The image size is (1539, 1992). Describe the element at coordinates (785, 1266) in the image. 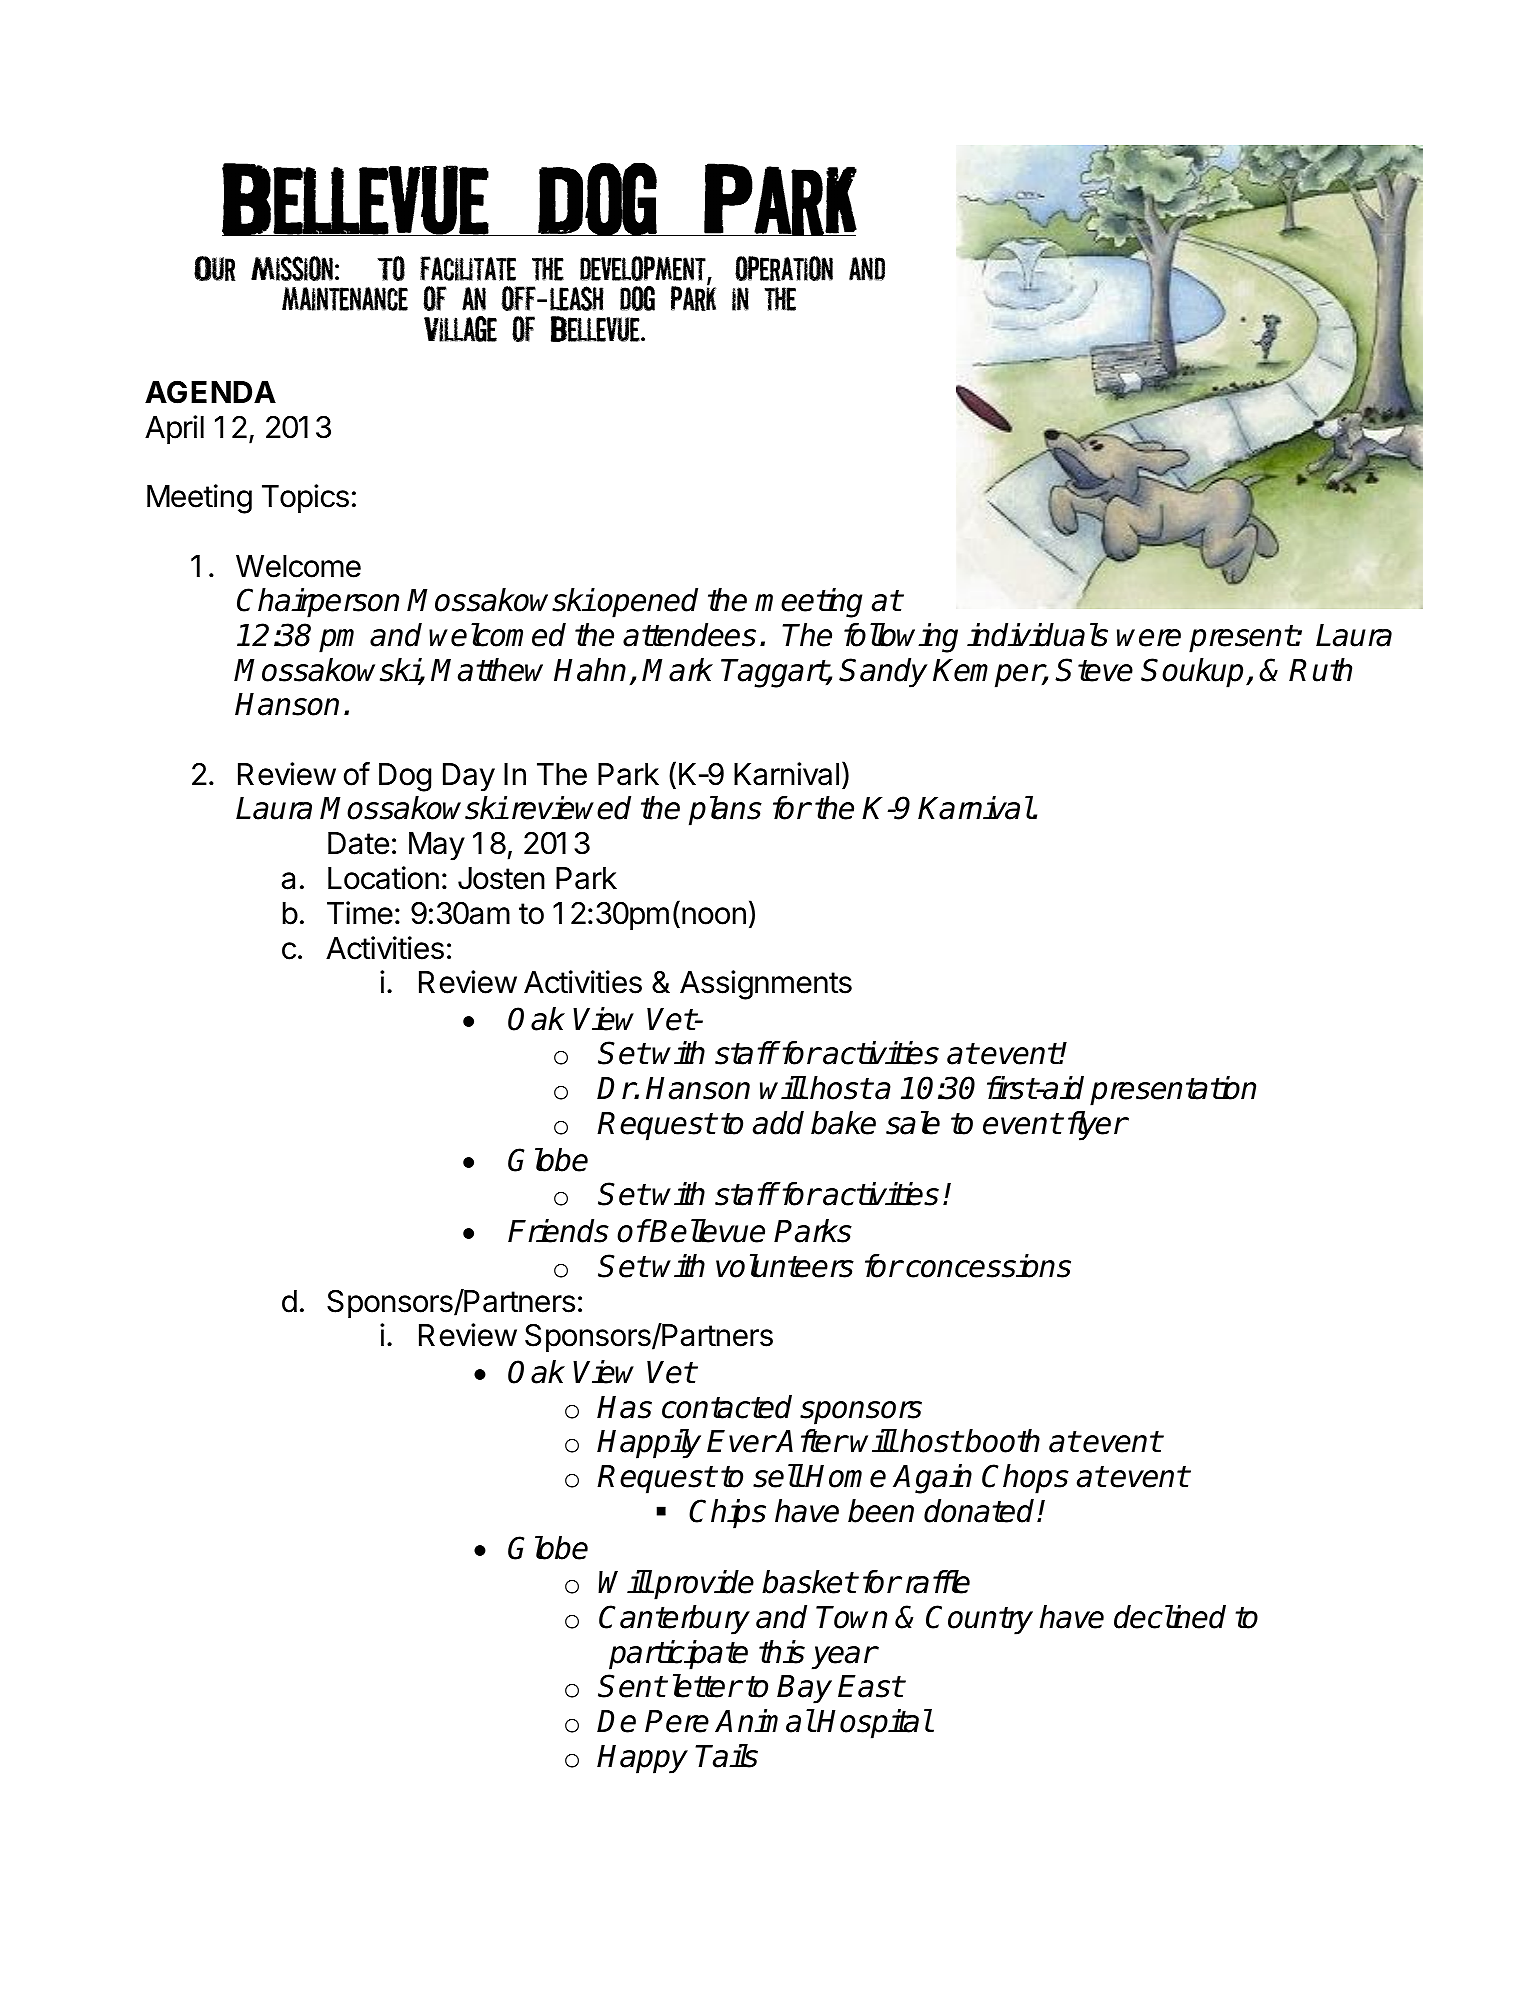

I see `volunteers` at that location.
